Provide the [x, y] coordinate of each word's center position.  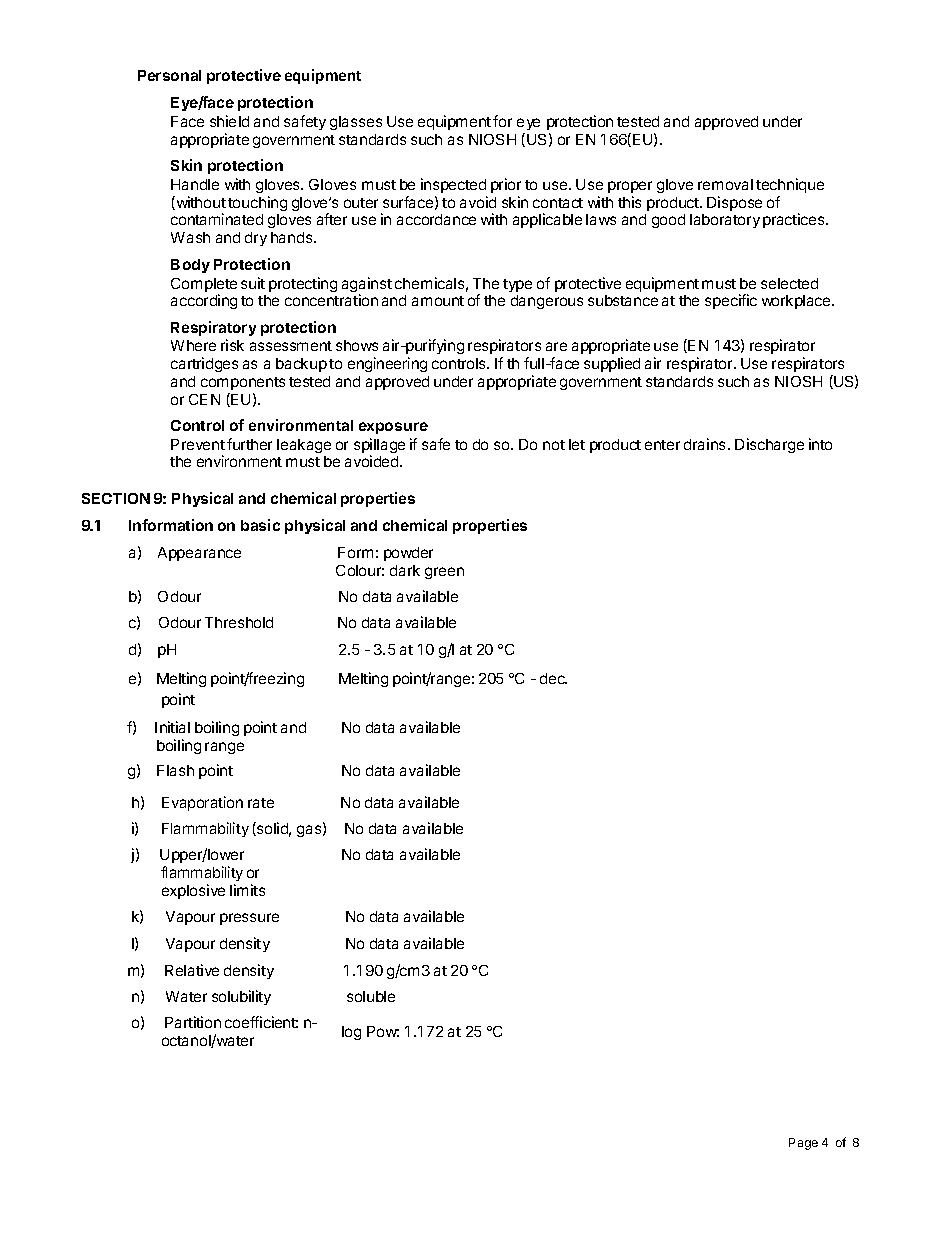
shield [229, 121]
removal [725, 184]
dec [553, 678]
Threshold [239, 622]
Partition [193, 1022]
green [444, 573]
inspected [453, 185]
